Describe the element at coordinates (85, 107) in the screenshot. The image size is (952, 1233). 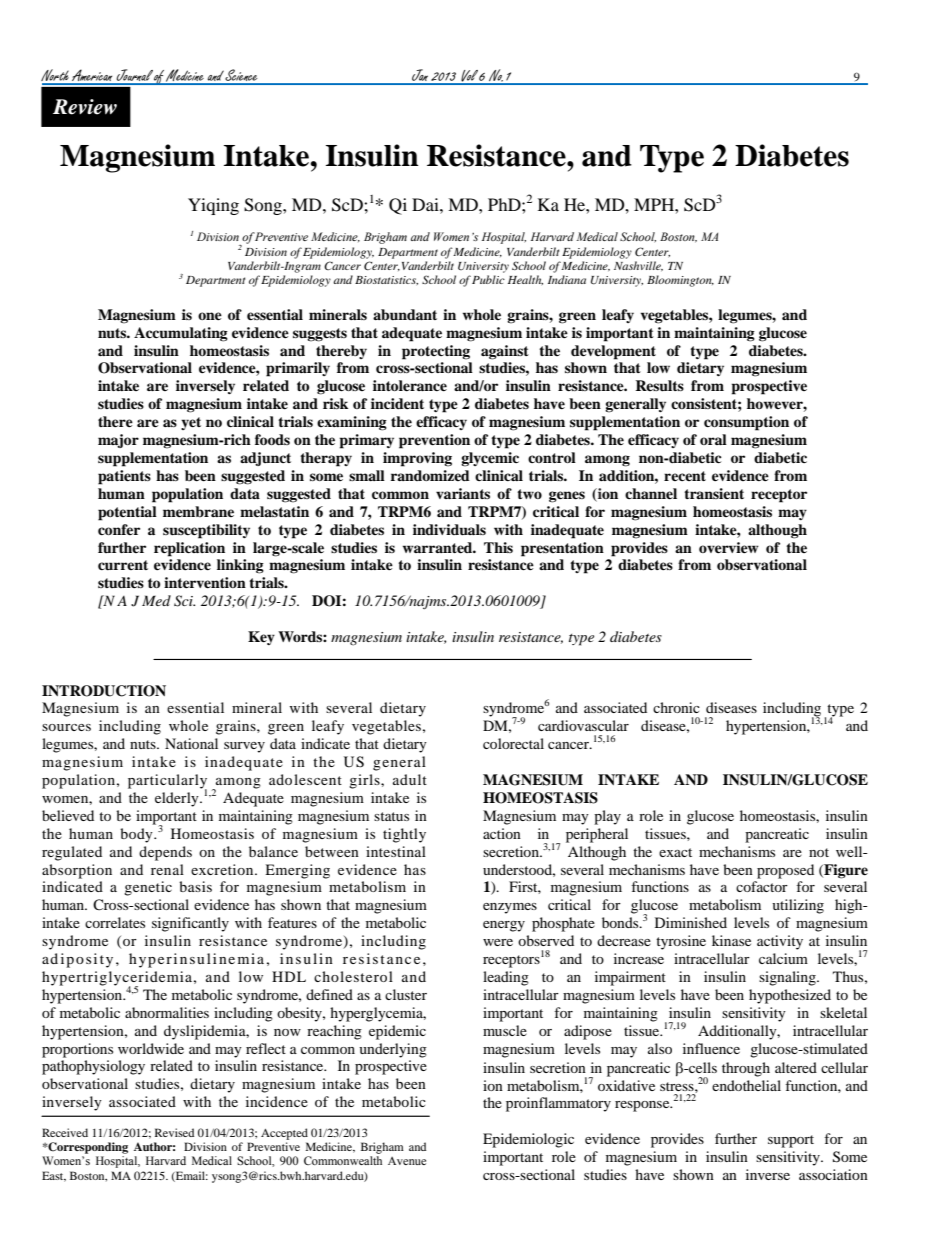
I see `Review` at that location.
